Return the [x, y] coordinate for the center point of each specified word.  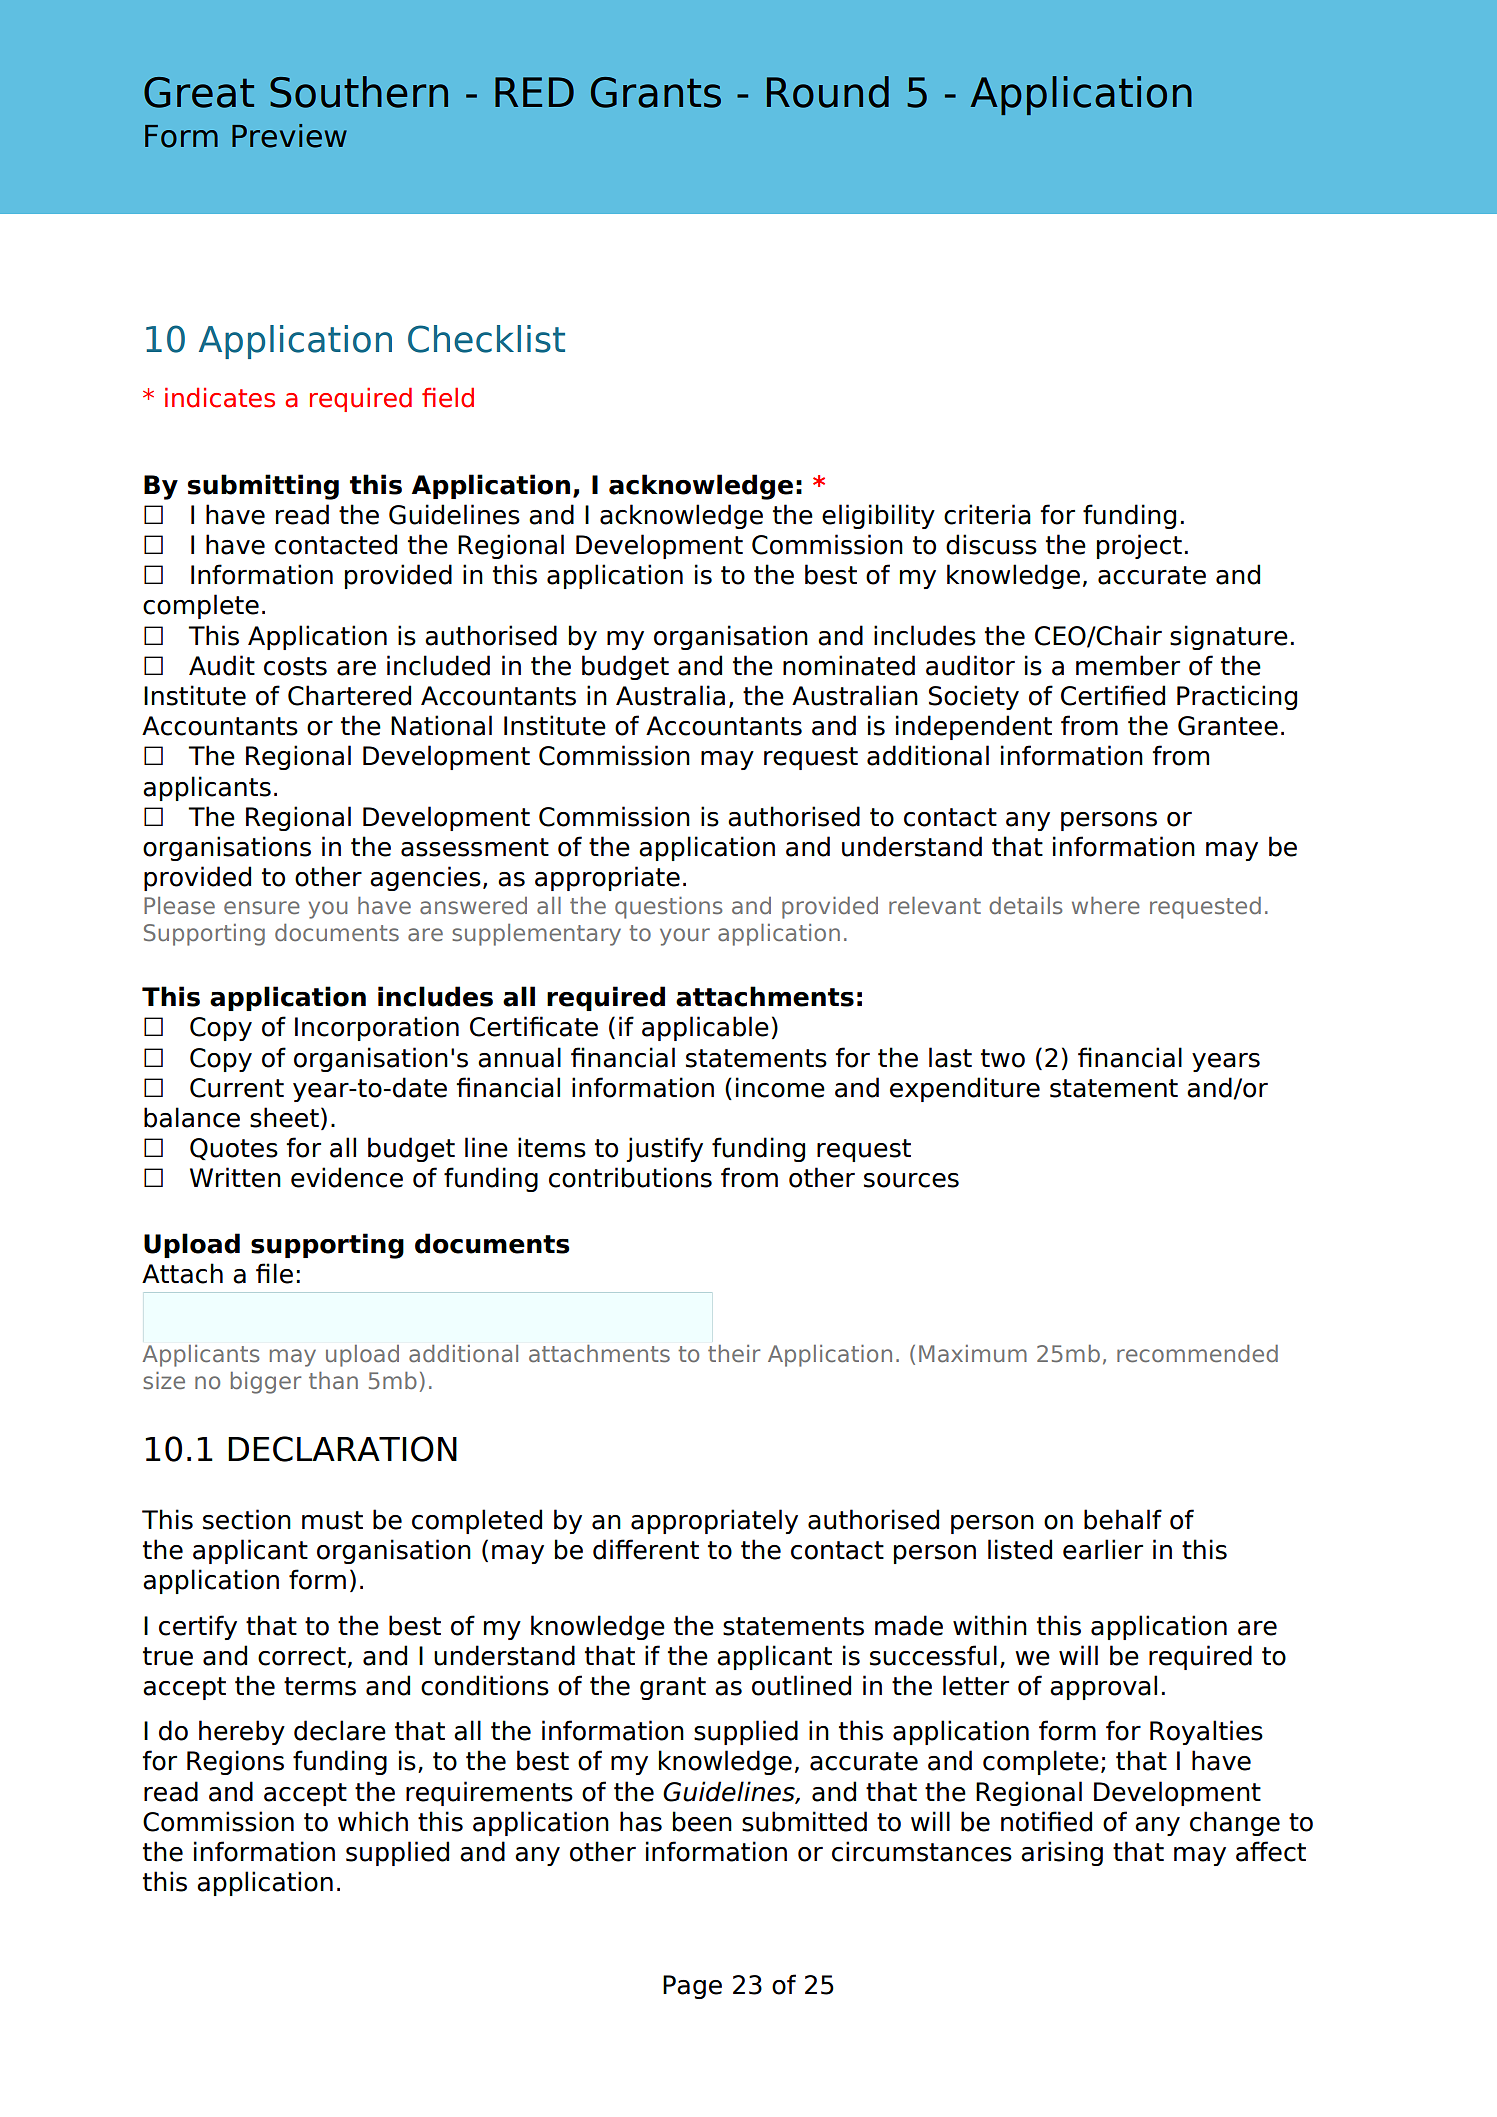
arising [1062, 1853]
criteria [987, 514]
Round [828, 92]
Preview [289, 136]
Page [692, 1987]
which [373, 1821]
